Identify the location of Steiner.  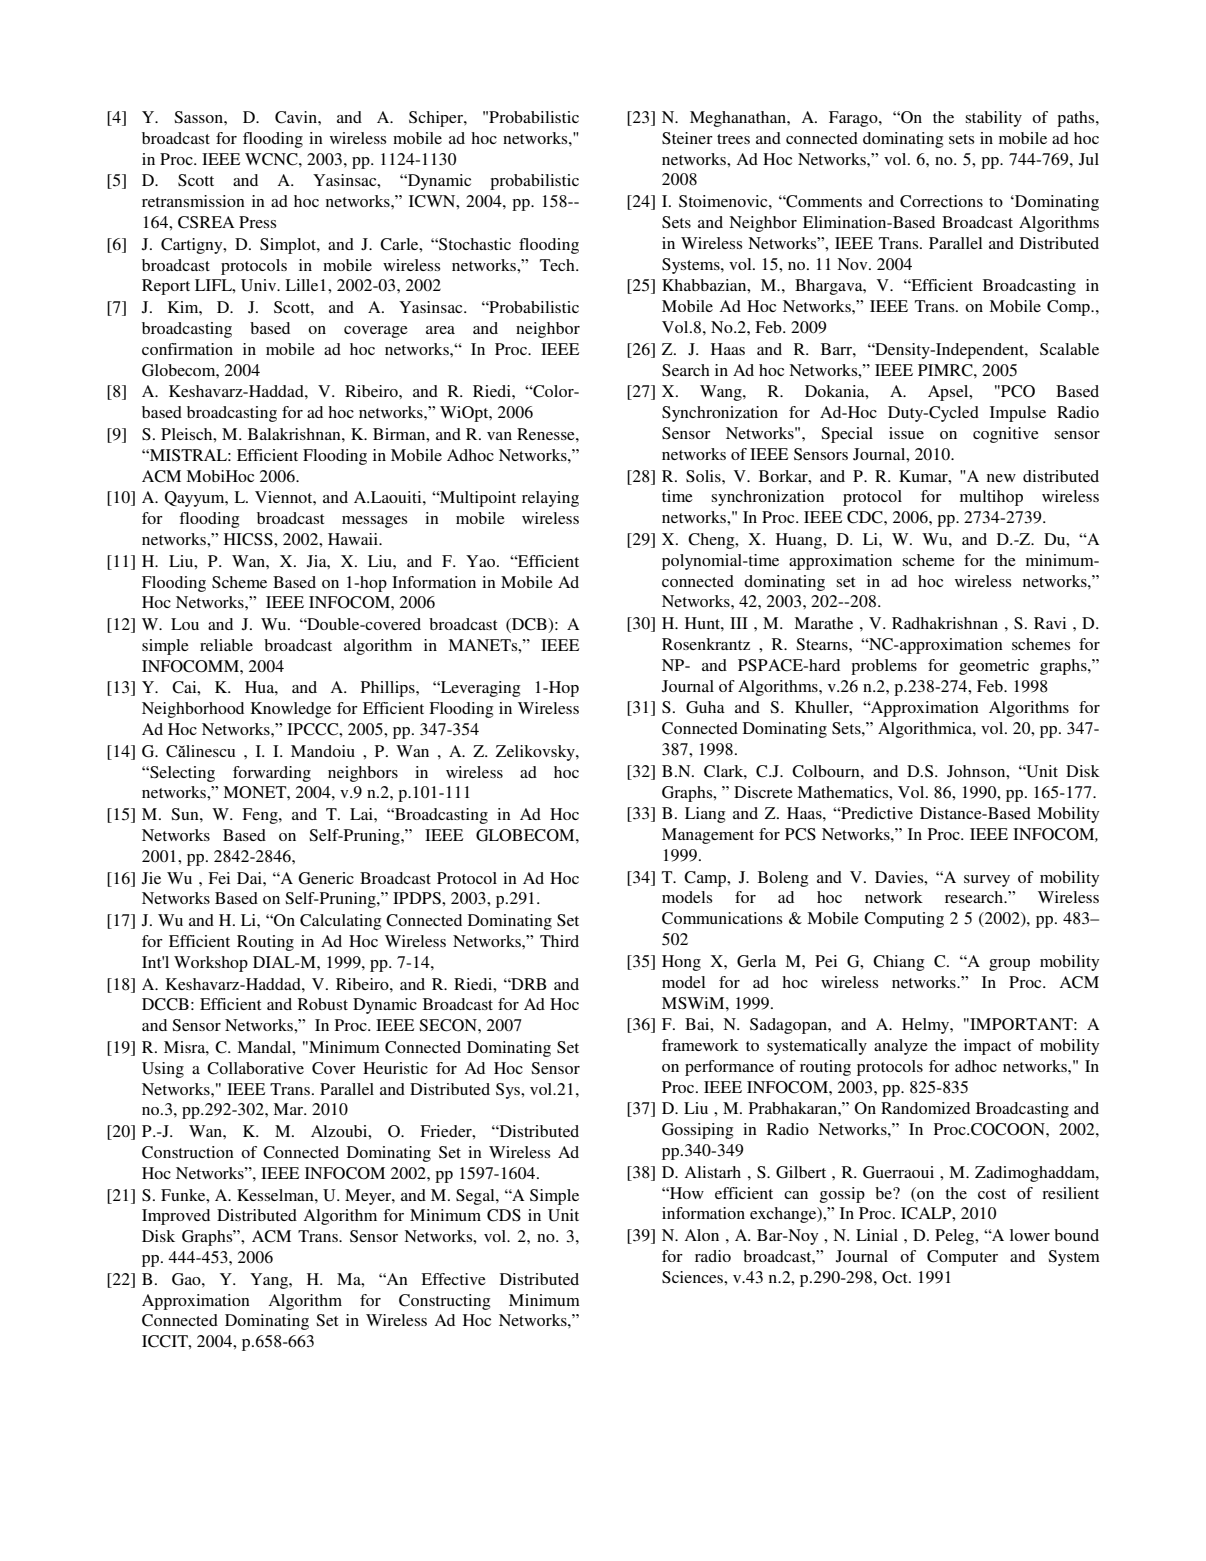
(687, 138).
